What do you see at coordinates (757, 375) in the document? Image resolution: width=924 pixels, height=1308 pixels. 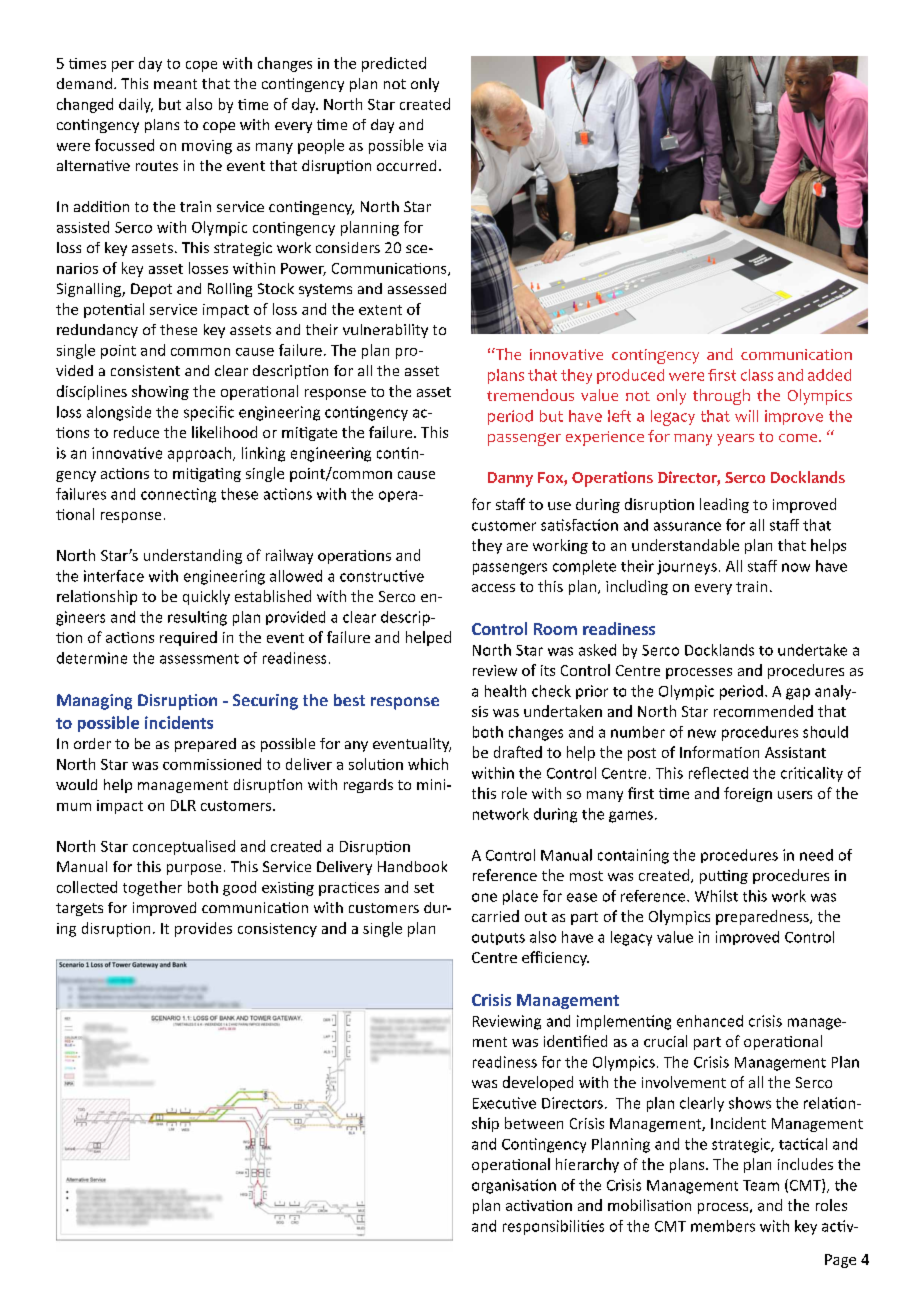 I see `class` at bounding box center [757, 375].
